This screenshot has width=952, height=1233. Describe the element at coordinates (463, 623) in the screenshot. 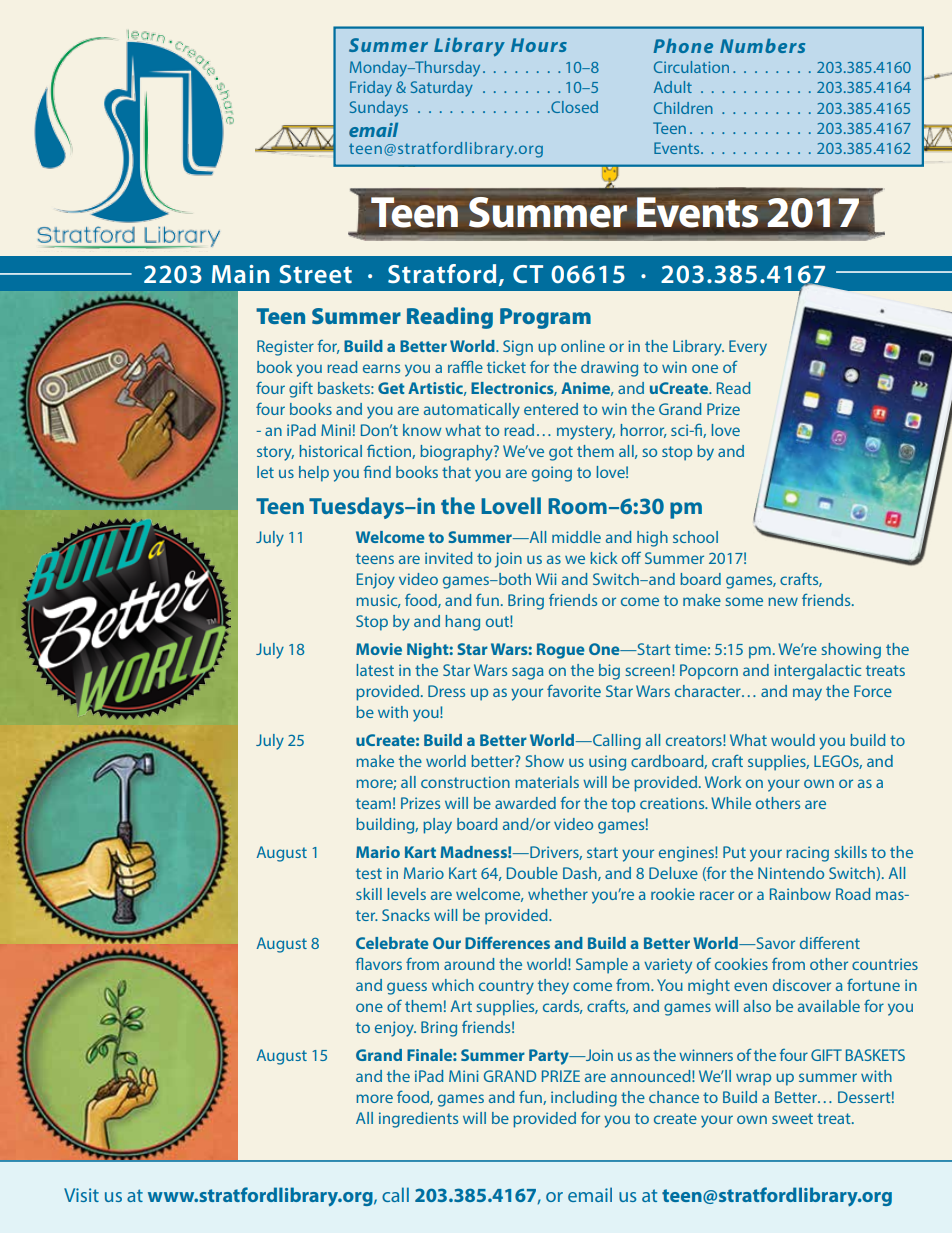

I see `hang` at that location.
